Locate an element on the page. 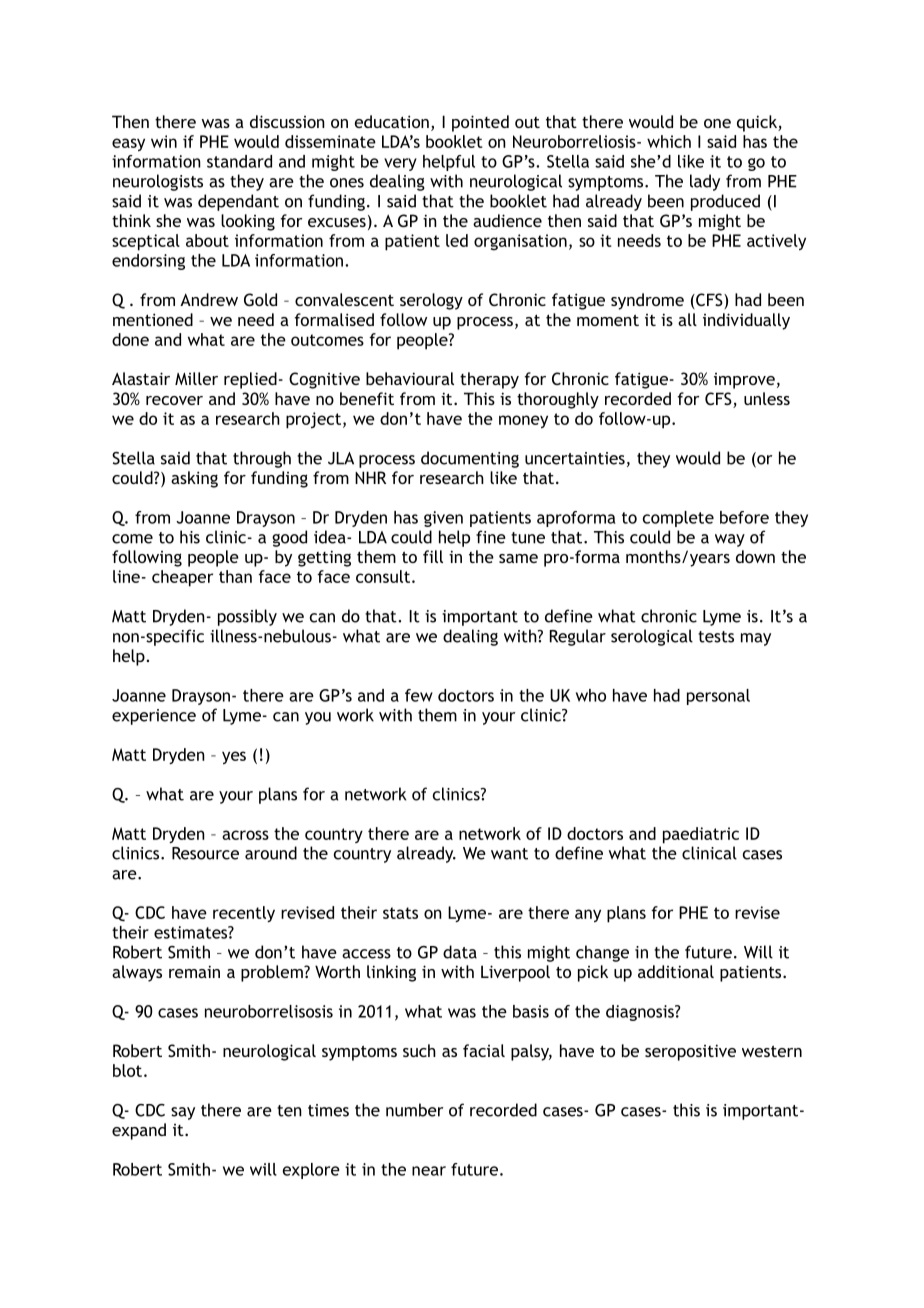  documenting is located at coordinates (470, 459).
